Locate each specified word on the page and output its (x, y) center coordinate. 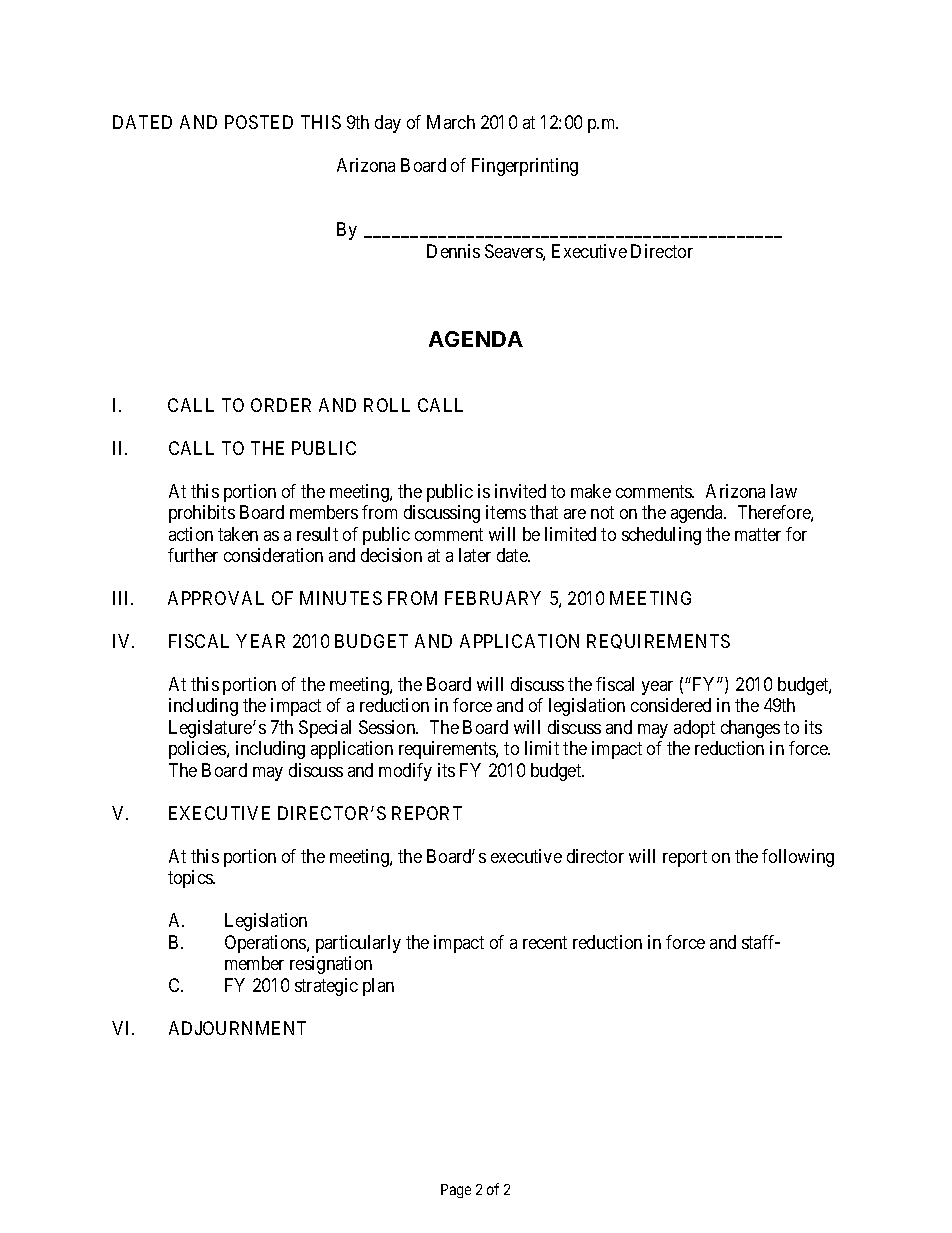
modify (405, 772)
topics (191, 879)
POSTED (259, 122)
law (784, 491)
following (798, 858)
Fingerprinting (525, 167)
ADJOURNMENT (237, 1028)
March (451, 122)
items (506, 512)
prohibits (202, 514)
